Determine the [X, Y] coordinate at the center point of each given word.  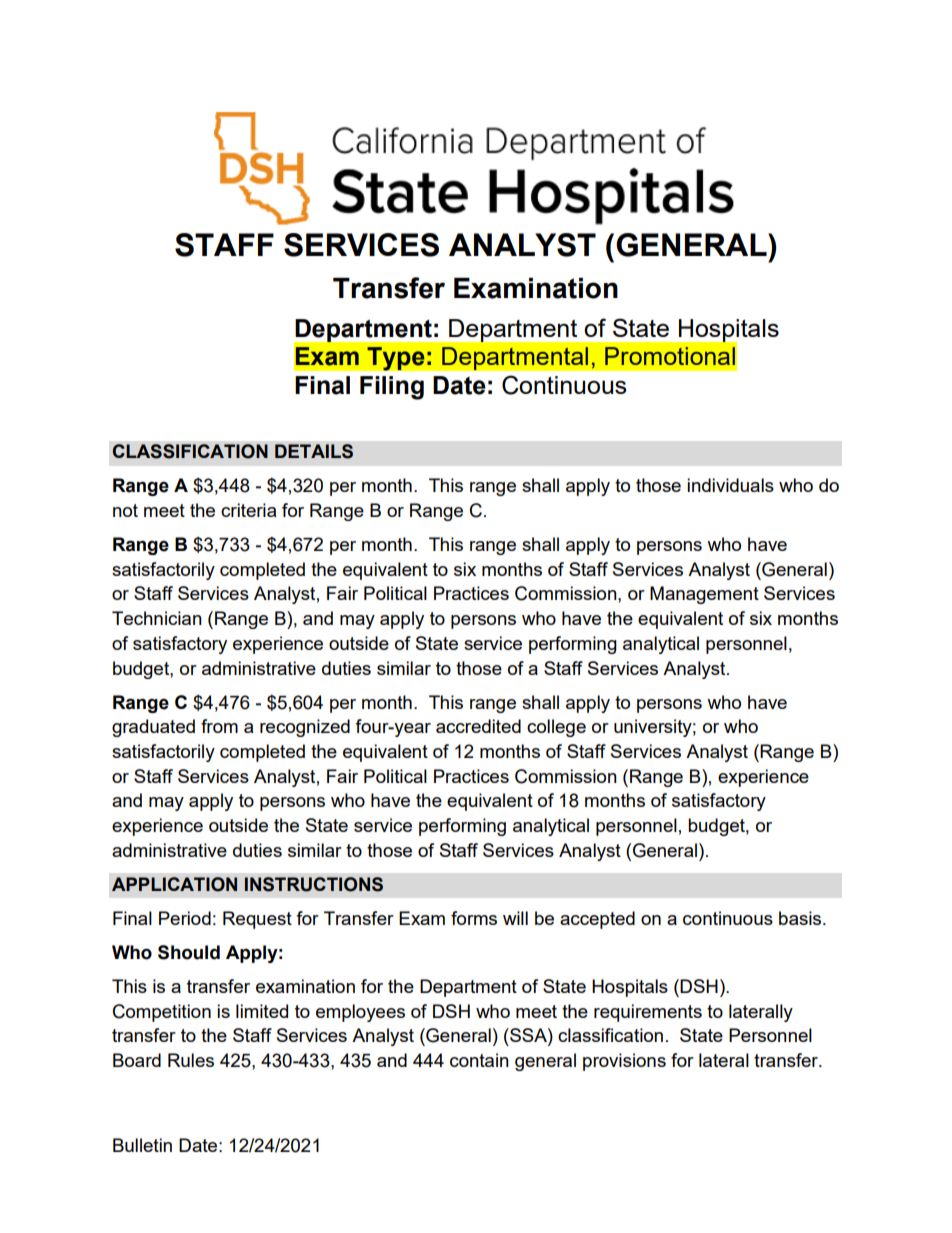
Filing [392, 388]
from [219, 726]
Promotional [670, 356]
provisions [624, 1062]
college [556, 728]
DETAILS [314, 451]
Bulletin [142, 1145]
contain [479, 1060]
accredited [478, 726]
